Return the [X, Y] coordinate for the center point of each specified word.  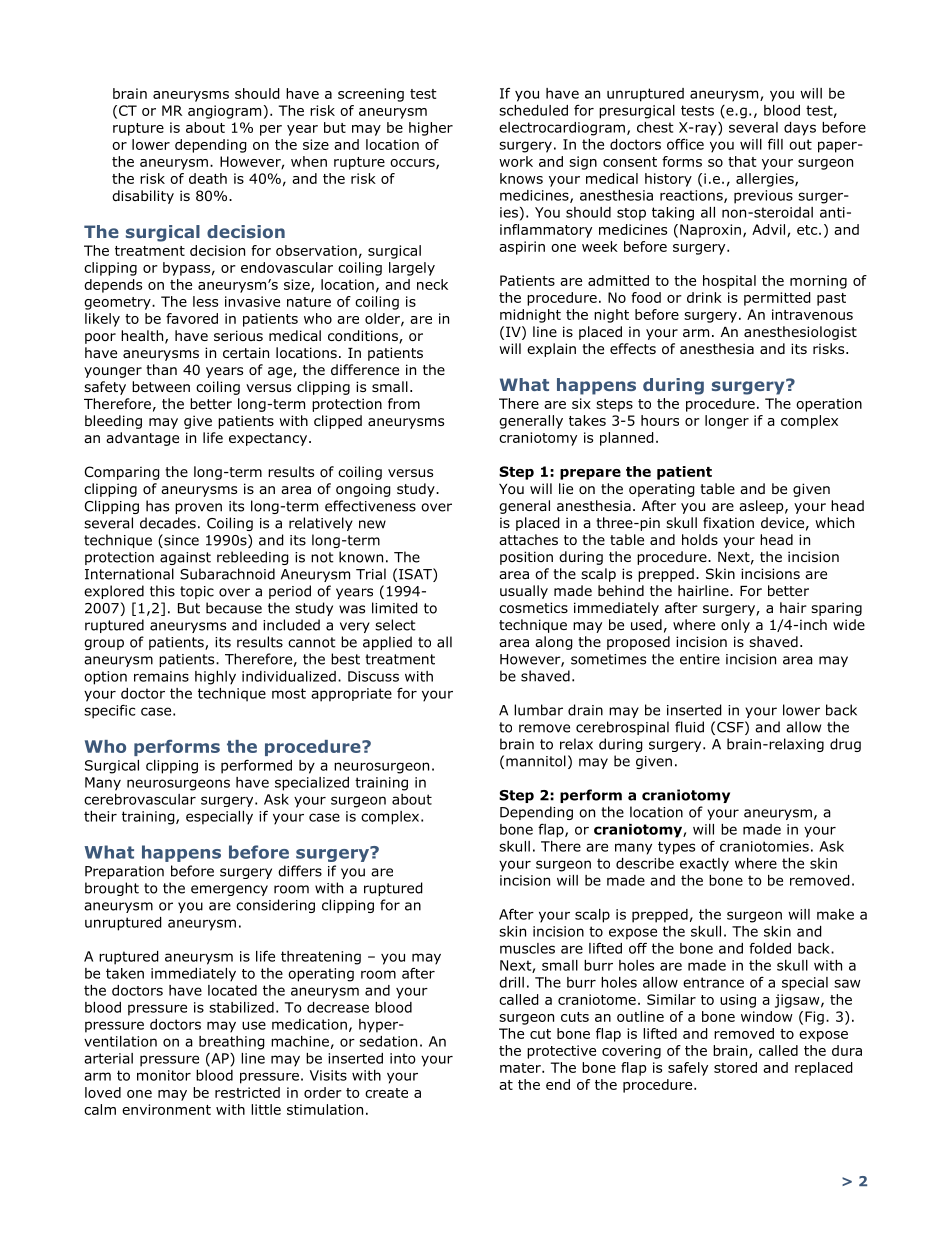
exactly [704, 865]
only [735, 626]
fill [775, 144]
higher [431, 129]
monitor [164, 1075]
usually [524, 592]
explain [551, 350]
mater [521, 1068]
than [161, 369]
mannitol [536, 761]
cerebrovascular [140, 799]
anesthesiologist [800, 333]
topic [197, 592]
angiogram [224, 112]
